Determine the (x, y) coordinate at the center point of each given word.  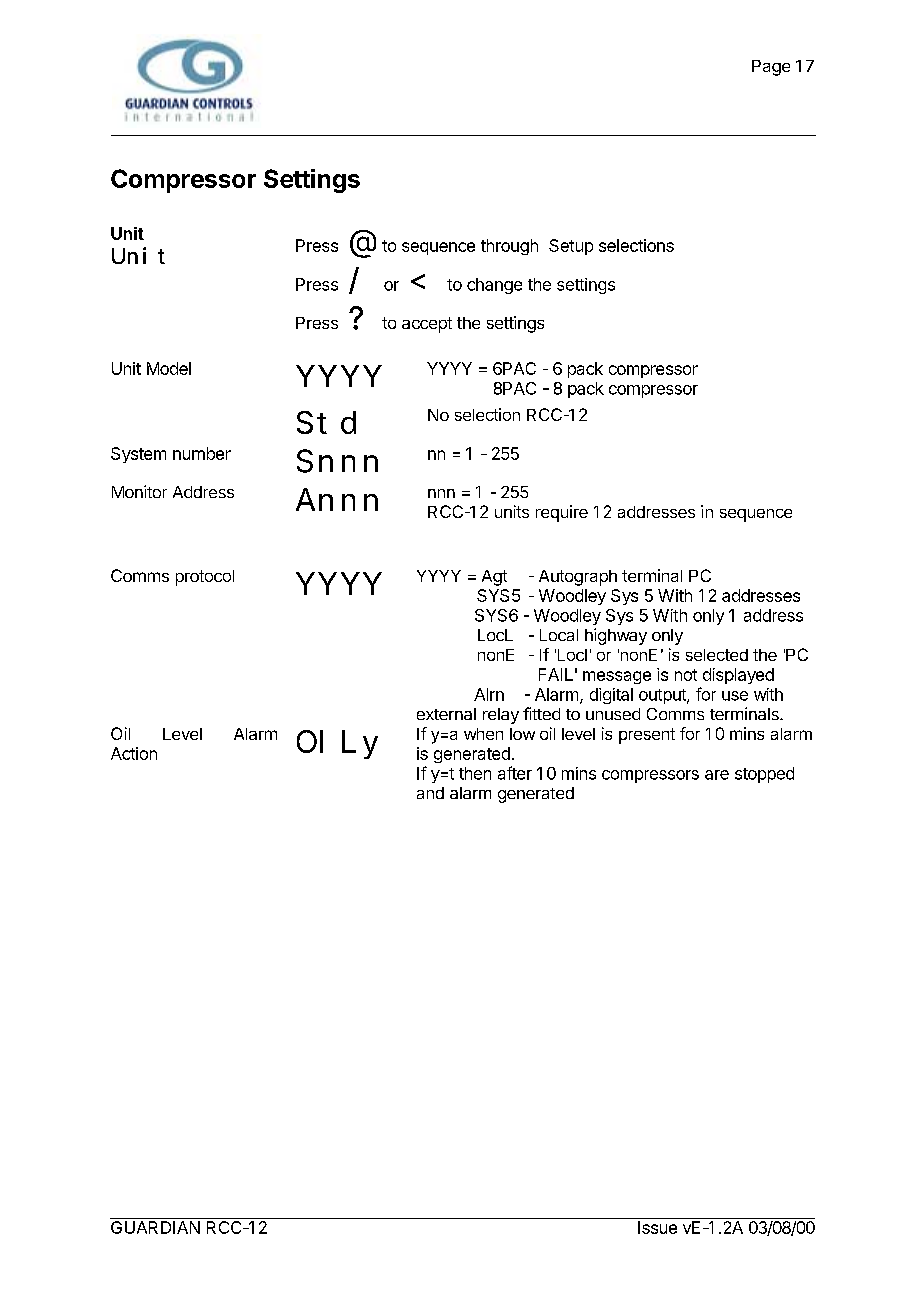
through (509, 247)
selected (717, 655)
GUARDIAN (155, 1227)
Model (169, 368)
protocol (205, 578)
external (446, 714)
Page (771, 68)
